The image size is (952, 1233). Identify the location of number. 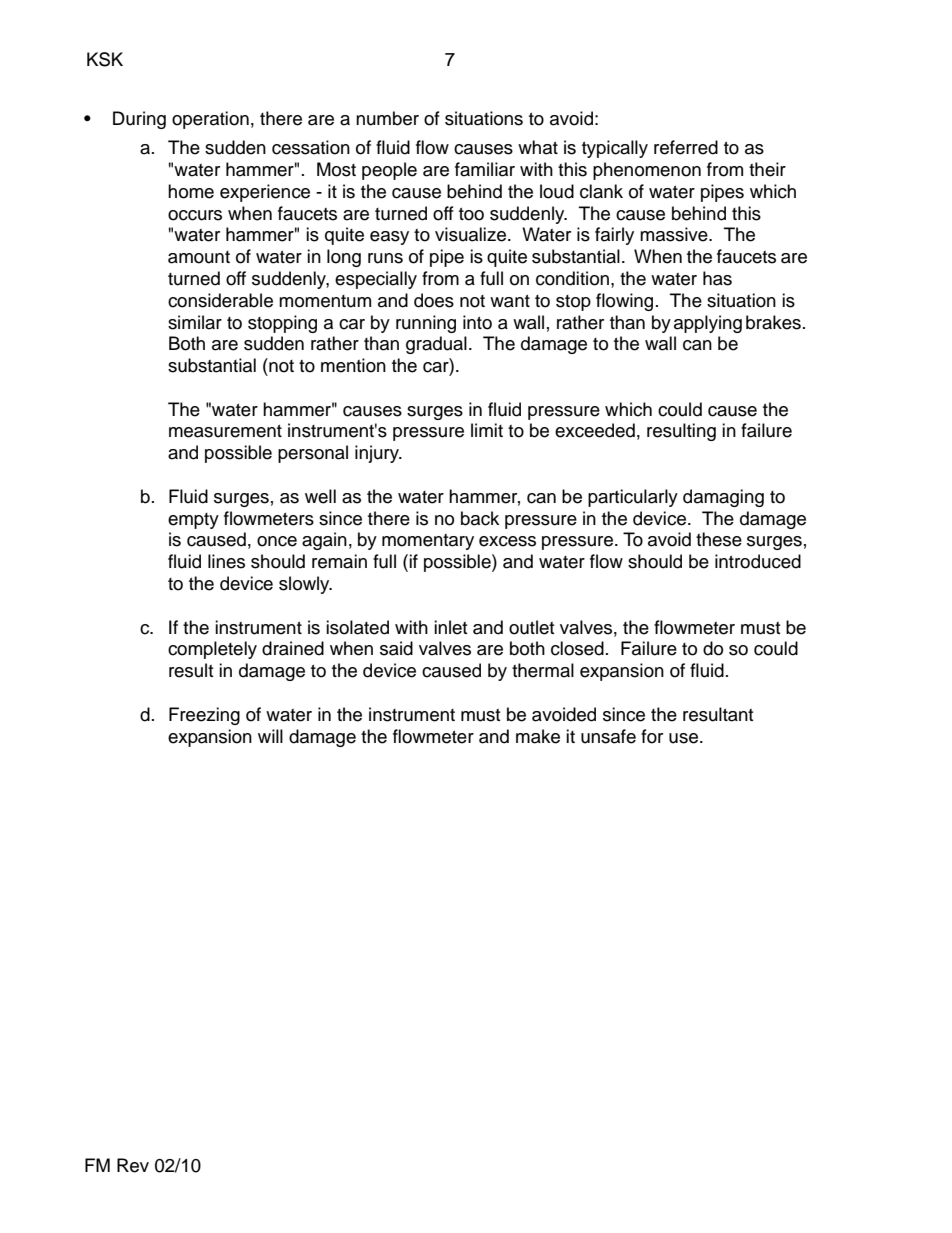
(387, 118).
